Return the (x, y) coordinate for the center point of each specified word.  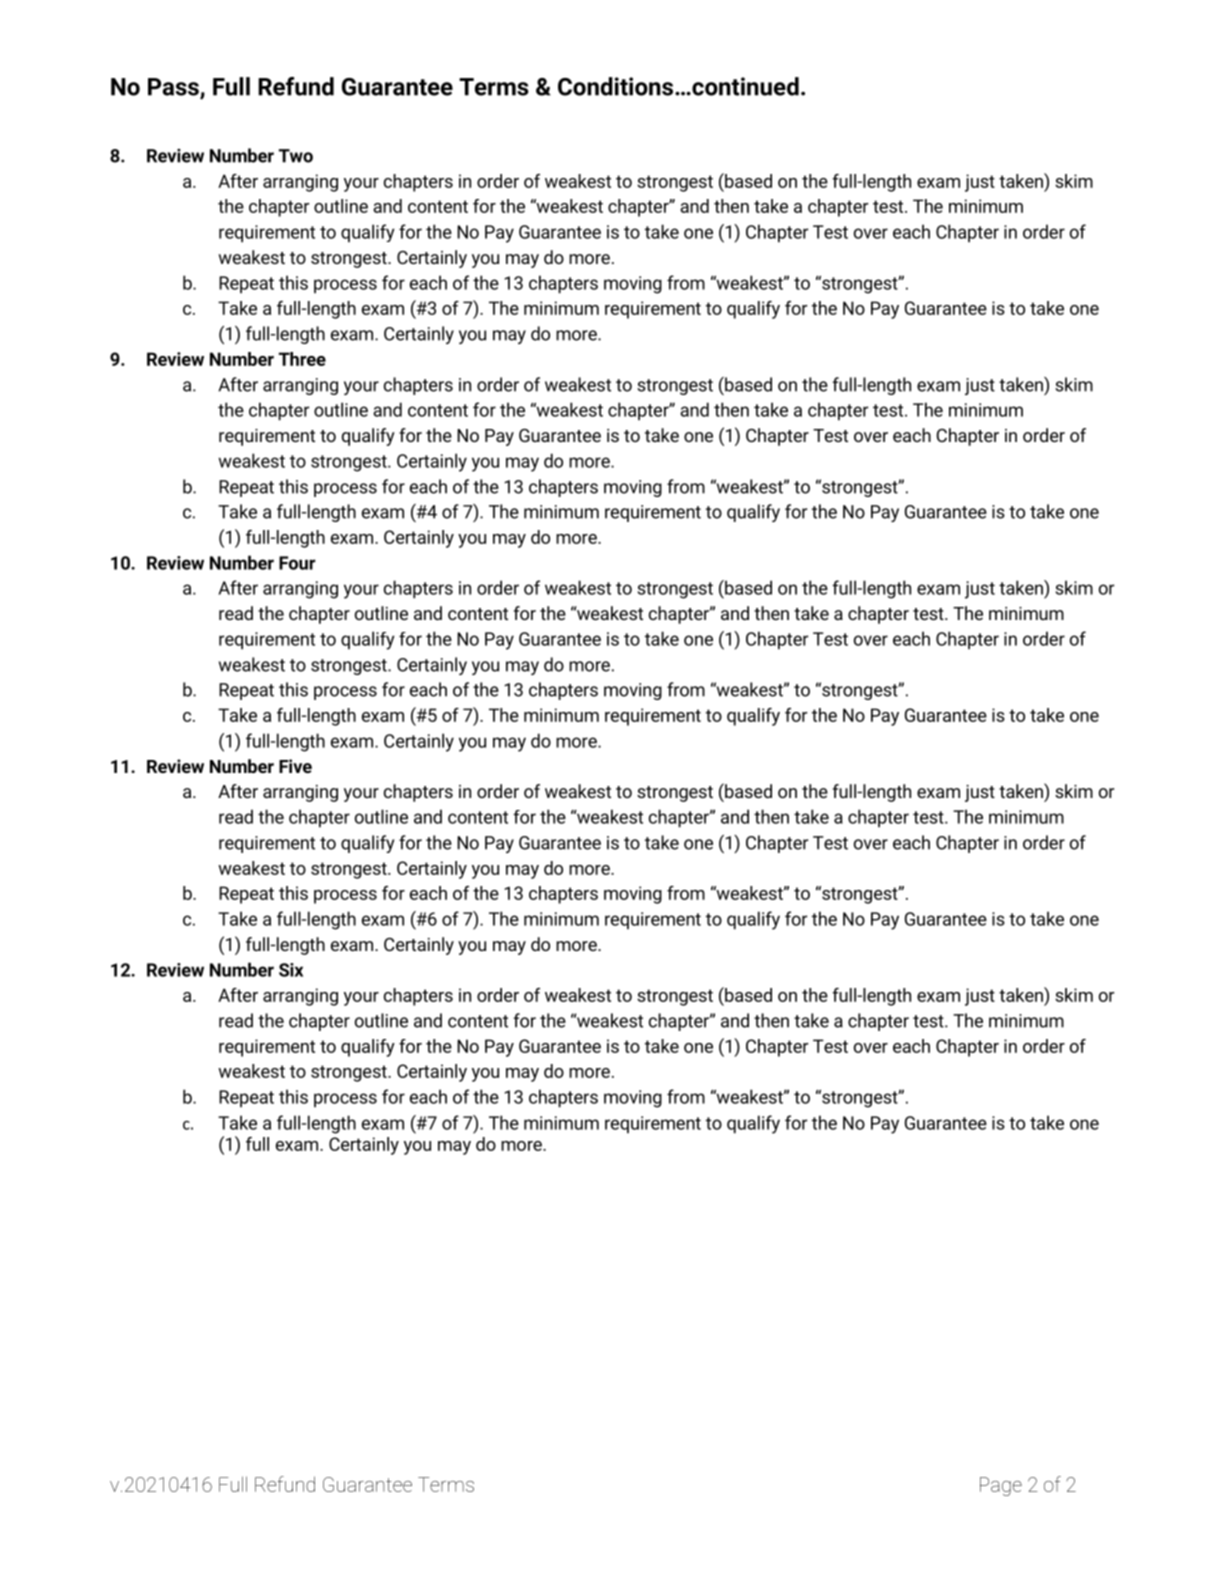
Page (1001, 1486)
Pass (174, 88)
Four (297, 563)
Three (302, 359)
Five (295, 766)
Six (291, 970)
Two (296, 156)
